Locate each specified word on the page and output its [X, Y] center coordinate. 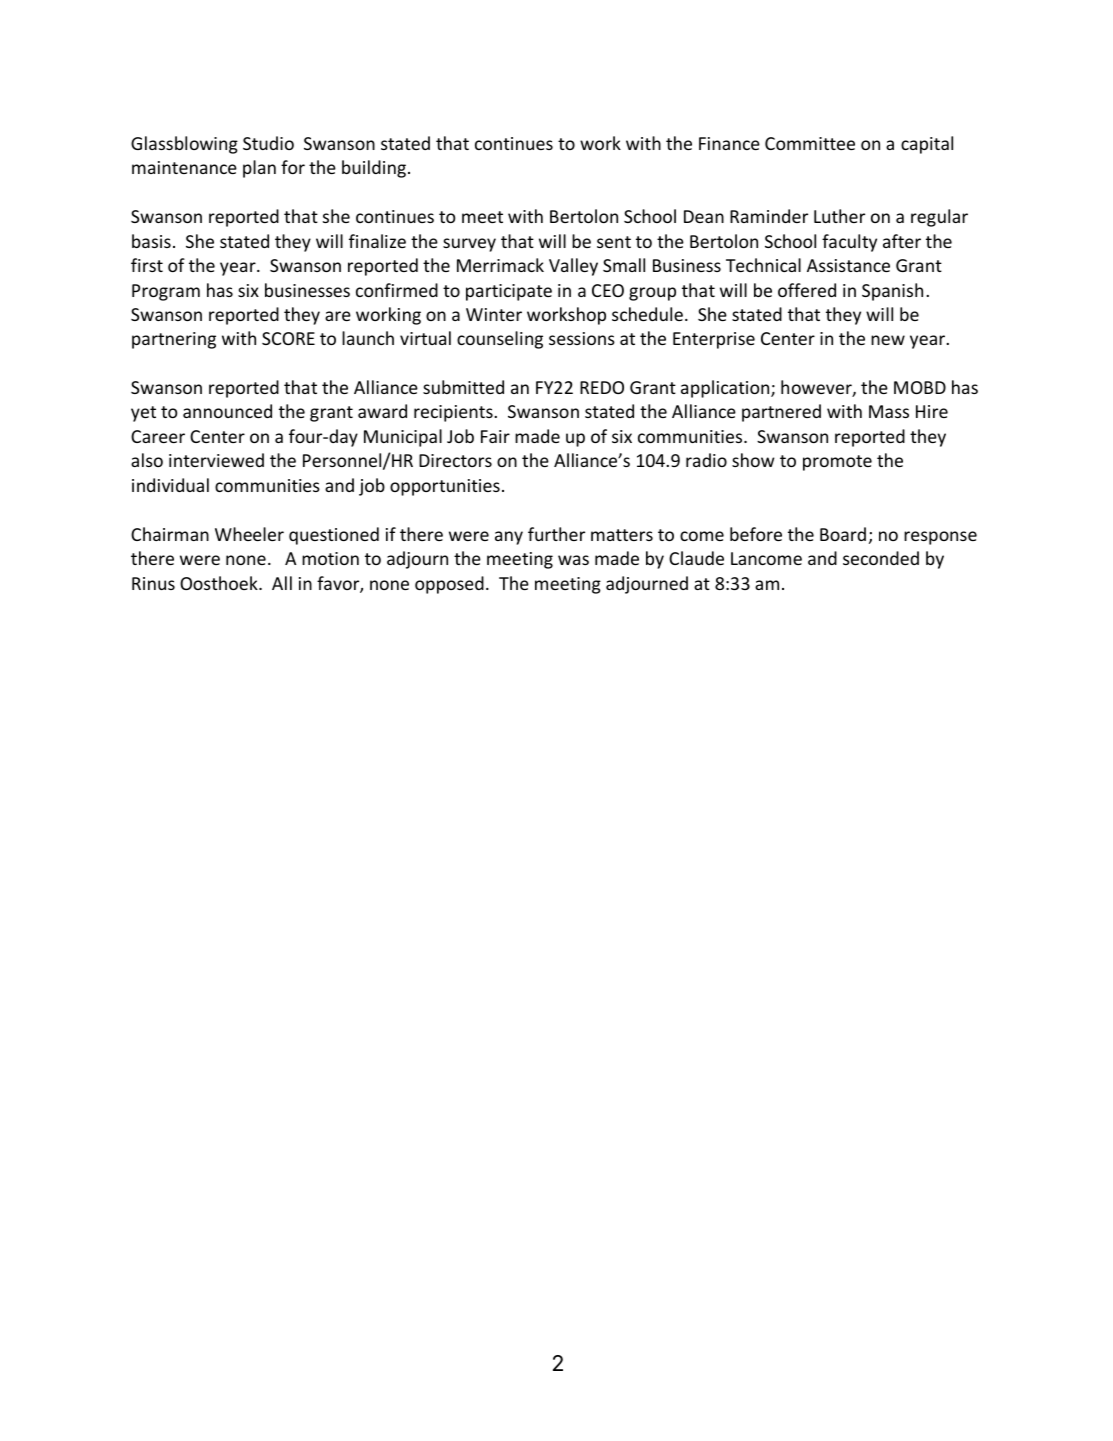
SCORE [288, 338]
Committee [810, 143]
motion [330, 558]
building [374, 169]
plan [259, 169]
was [573, 560]
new [888, 340]
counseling [500, 340]
